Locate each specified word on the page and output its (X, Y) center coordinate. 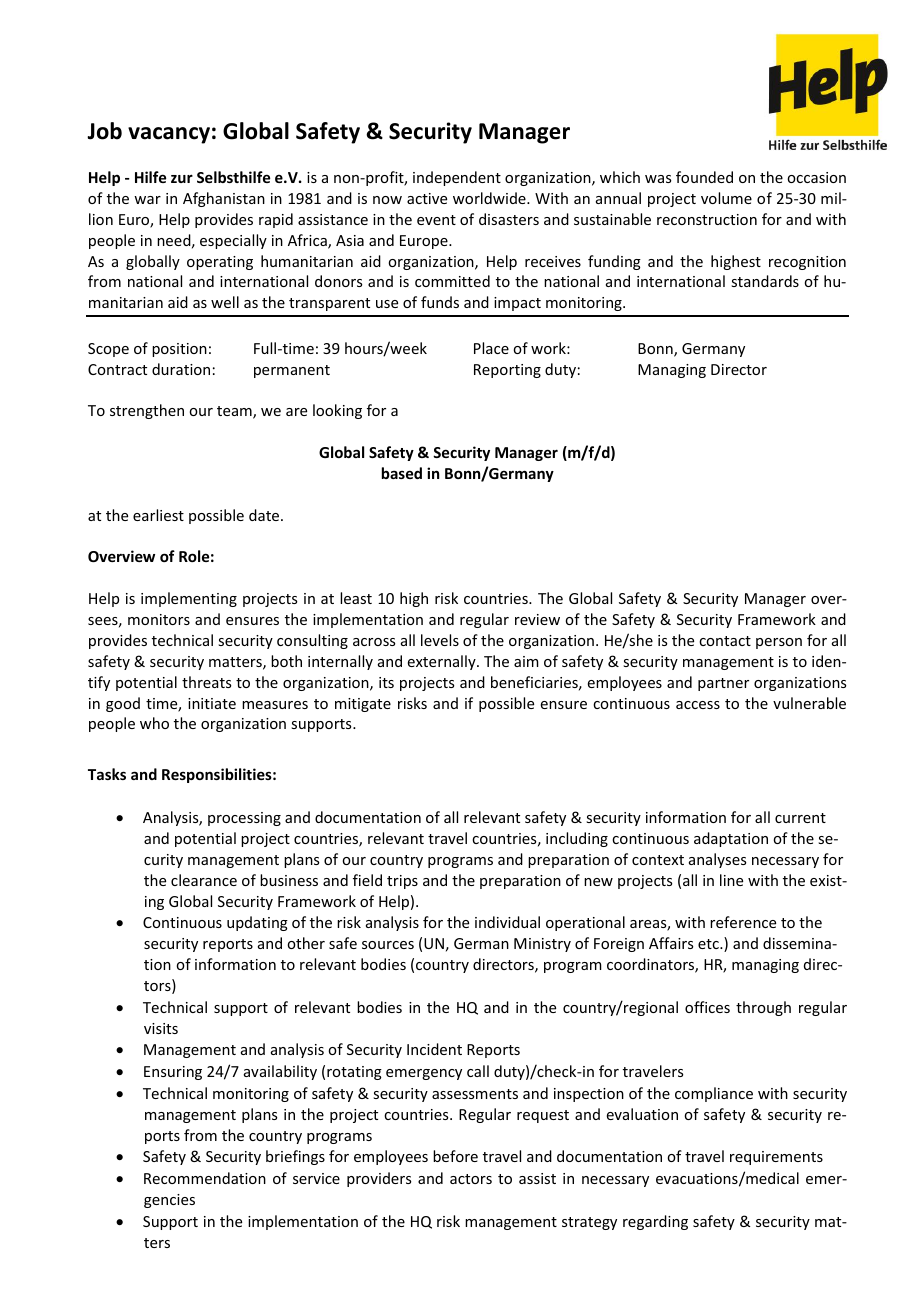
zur (182, 178)
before (455, 1156)
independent (457, 178)
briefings (295, 1157)
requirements (776, 1158)
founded (704, 177)
